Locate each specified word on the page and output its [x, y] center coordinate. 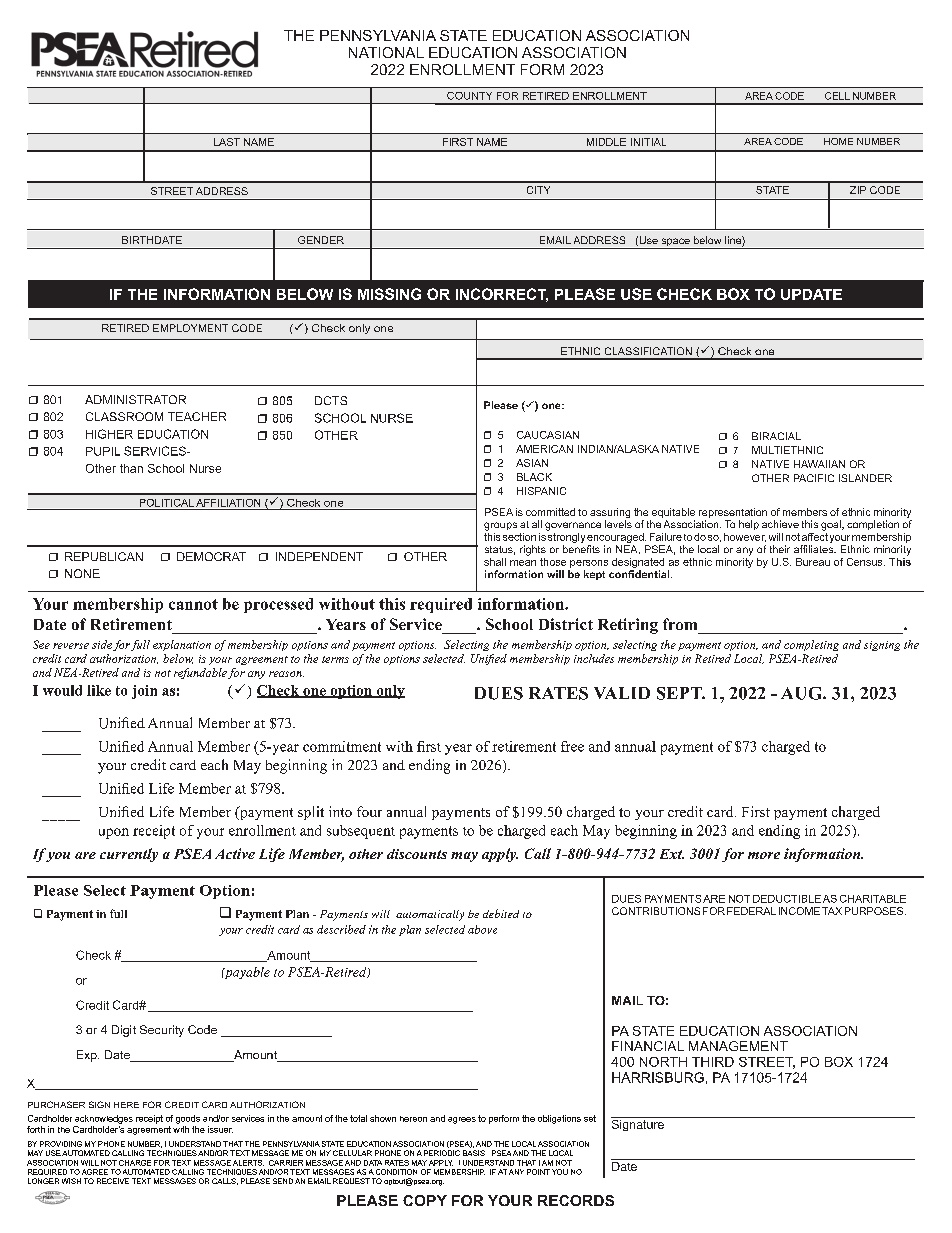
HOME [838, 141]
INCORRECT [502, 295]
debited [501, 913]
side [102, 644]
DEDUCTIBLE [787, 899]
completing [811, 645]
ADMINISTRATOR [135, 399]
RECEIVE [113, 1181]
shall [495, 562]
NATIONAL [386, 52]
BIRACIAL [776, 436]
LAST [227, 142]
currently [129, 855]
